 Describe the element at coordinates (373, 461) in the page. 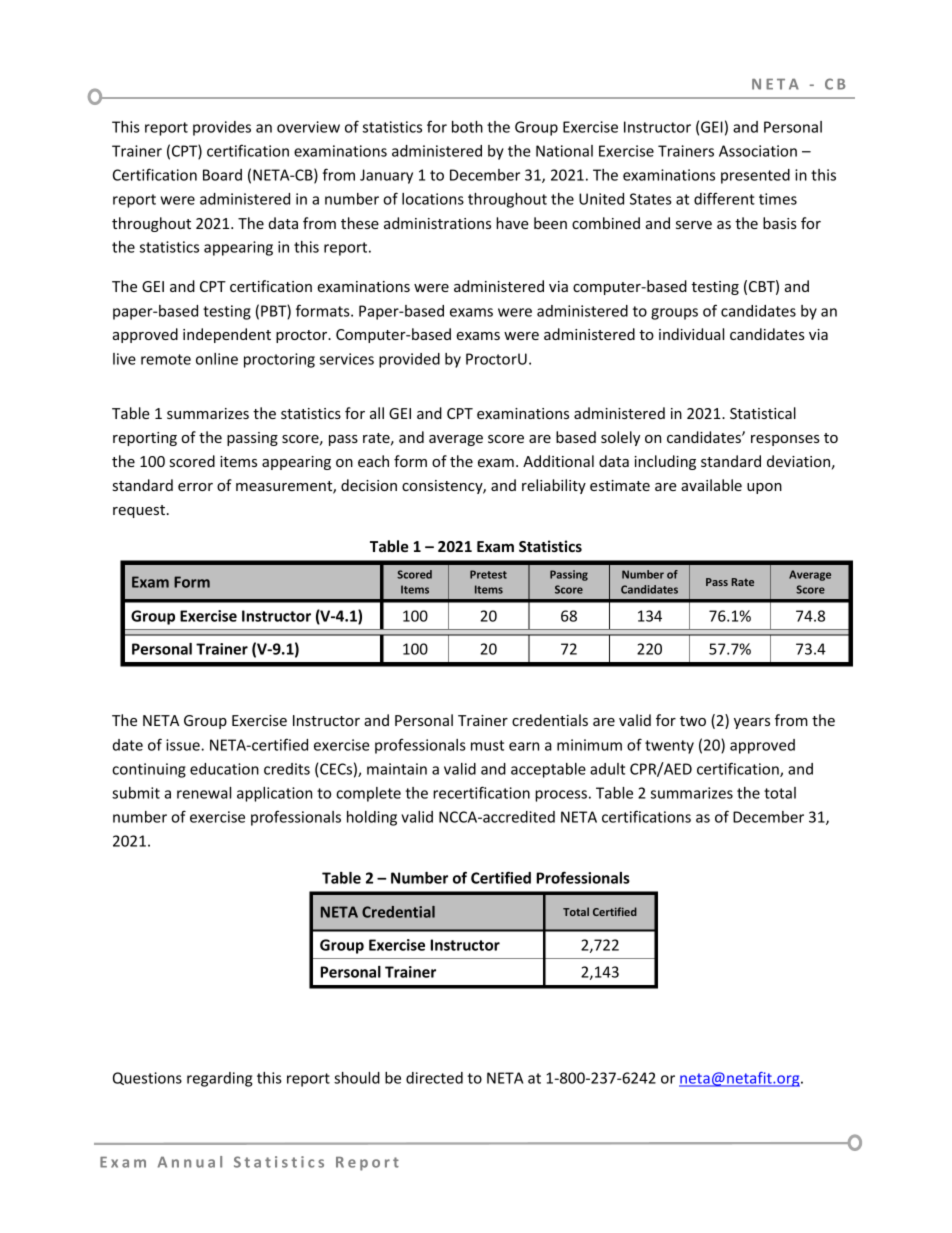

I see `each` at that location.
